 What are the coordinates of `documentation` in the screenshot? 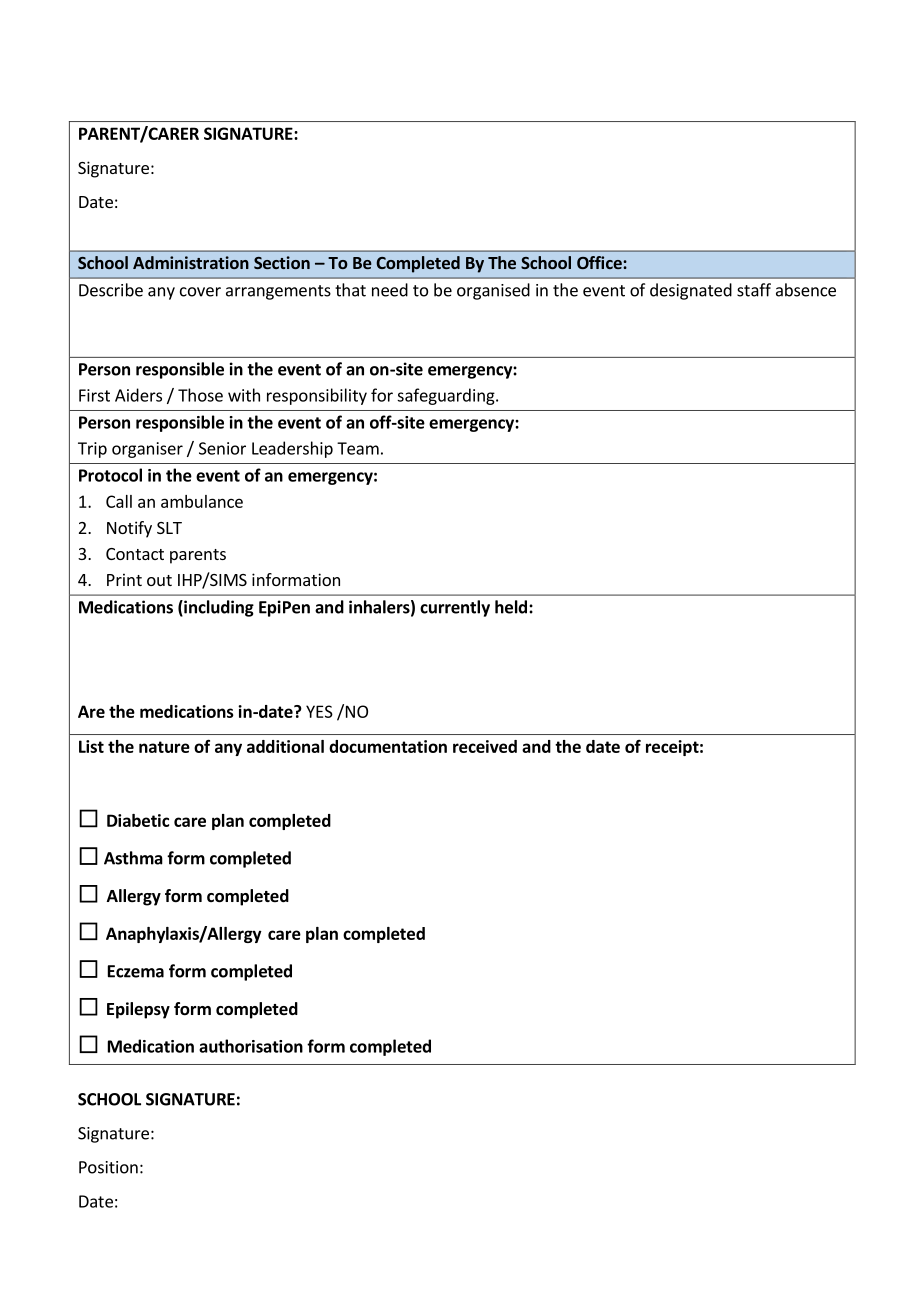 It's located at (388, 746).
